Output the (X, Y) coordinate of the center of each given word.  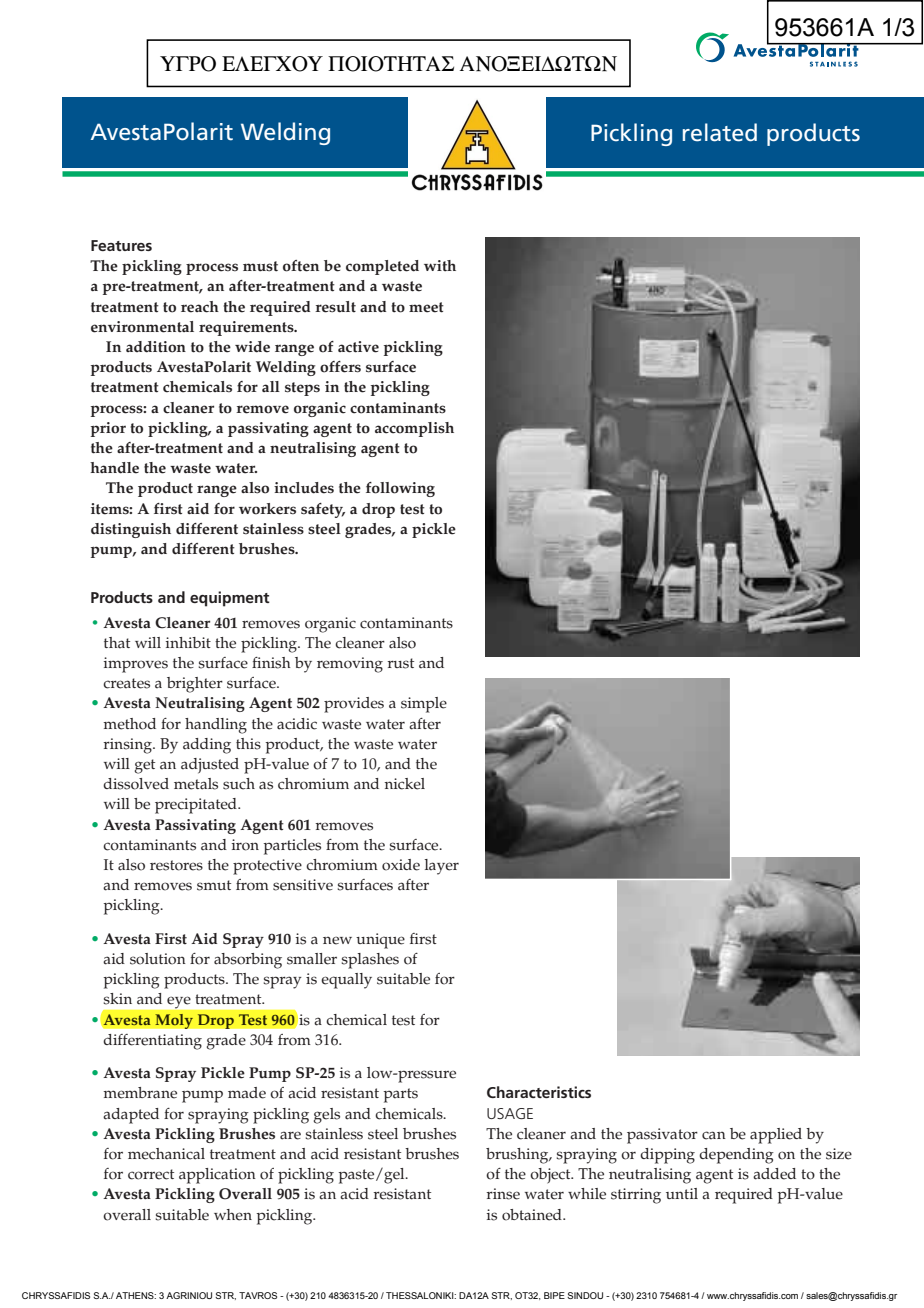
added (774, 1174)
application (217, 1176)
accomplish (414, 429)
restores (176, 865)
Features (121, 245)
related (720, 132)
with (440, 266)
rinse (503, 1194)
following (400, 489)
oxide (401, 865)
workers (267, 509)
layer (442, 867)
